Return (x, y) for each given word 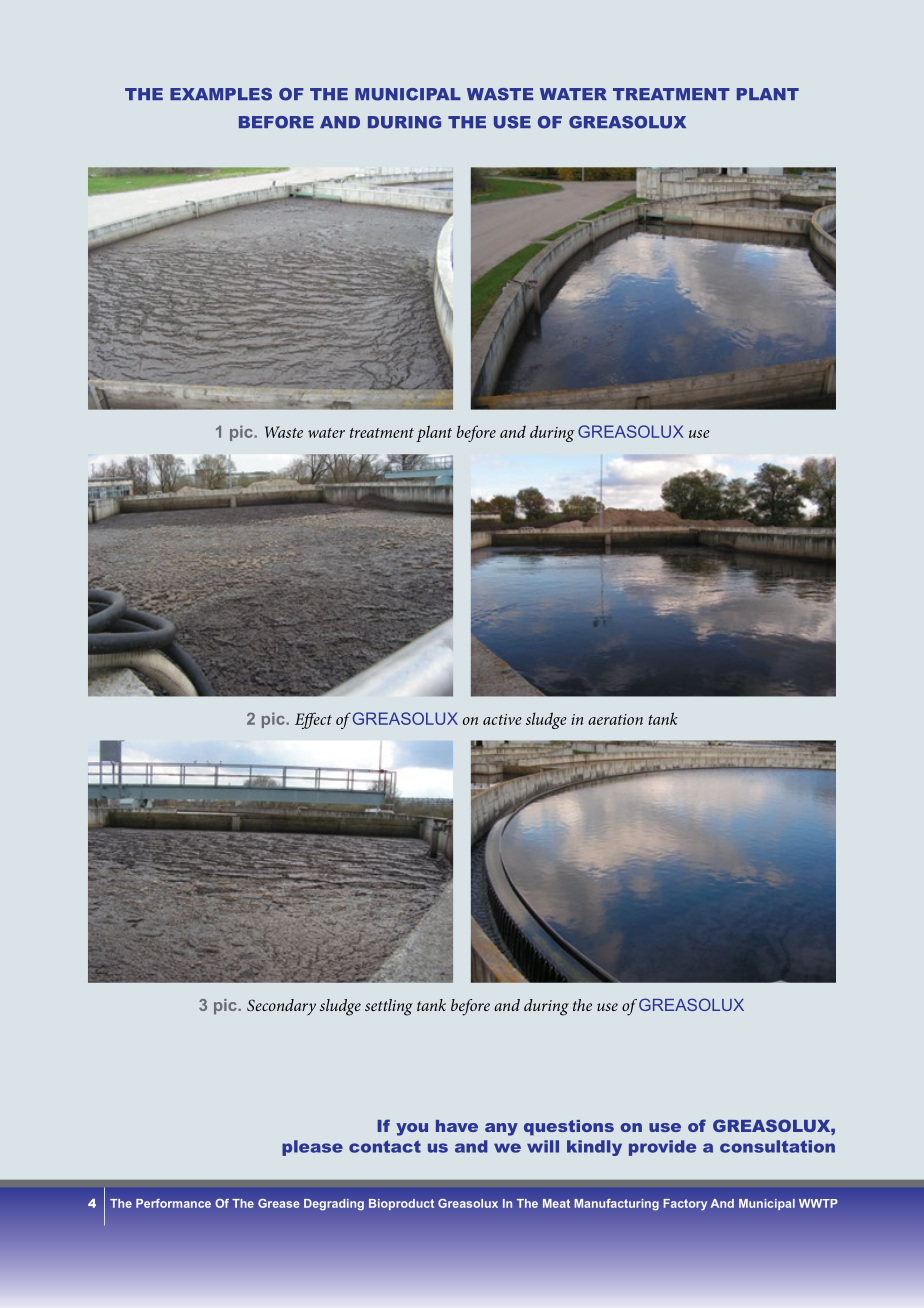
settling (389, 1007)
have (457, 1126)
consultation (777, 1146)
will (543, 1146)
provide (662, 1148)
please (312, 1148)
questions (569, 1128)
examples (221, 94)
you (412, 1129)
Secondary (281, 1007)
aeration (615, 719)
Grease (279, 1203)
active (502, 719)
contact (385, 1146)
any (501, 1129)
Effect (313, 720)
